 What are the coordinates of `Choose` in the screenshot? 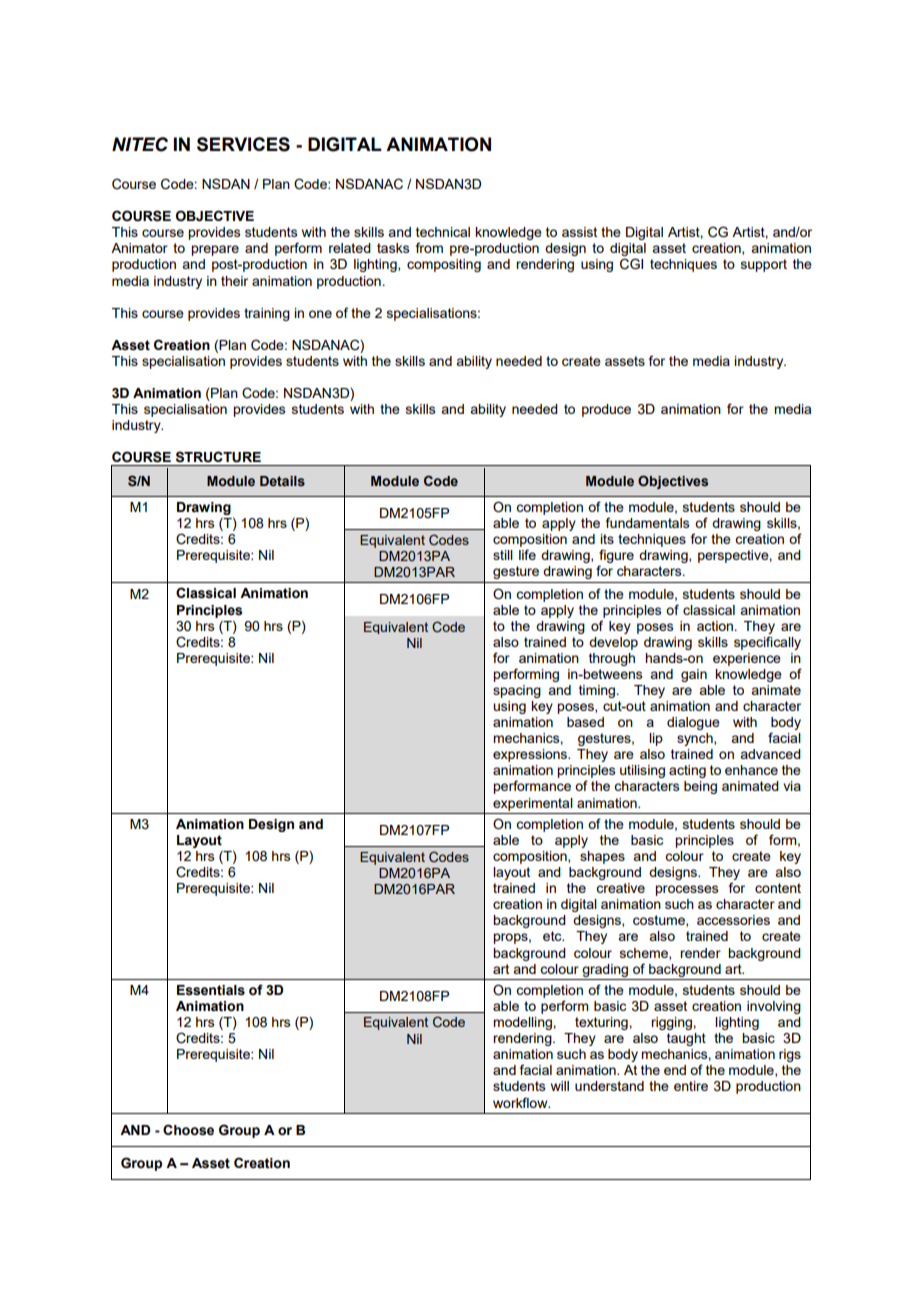 It's located at (188, 1130).
